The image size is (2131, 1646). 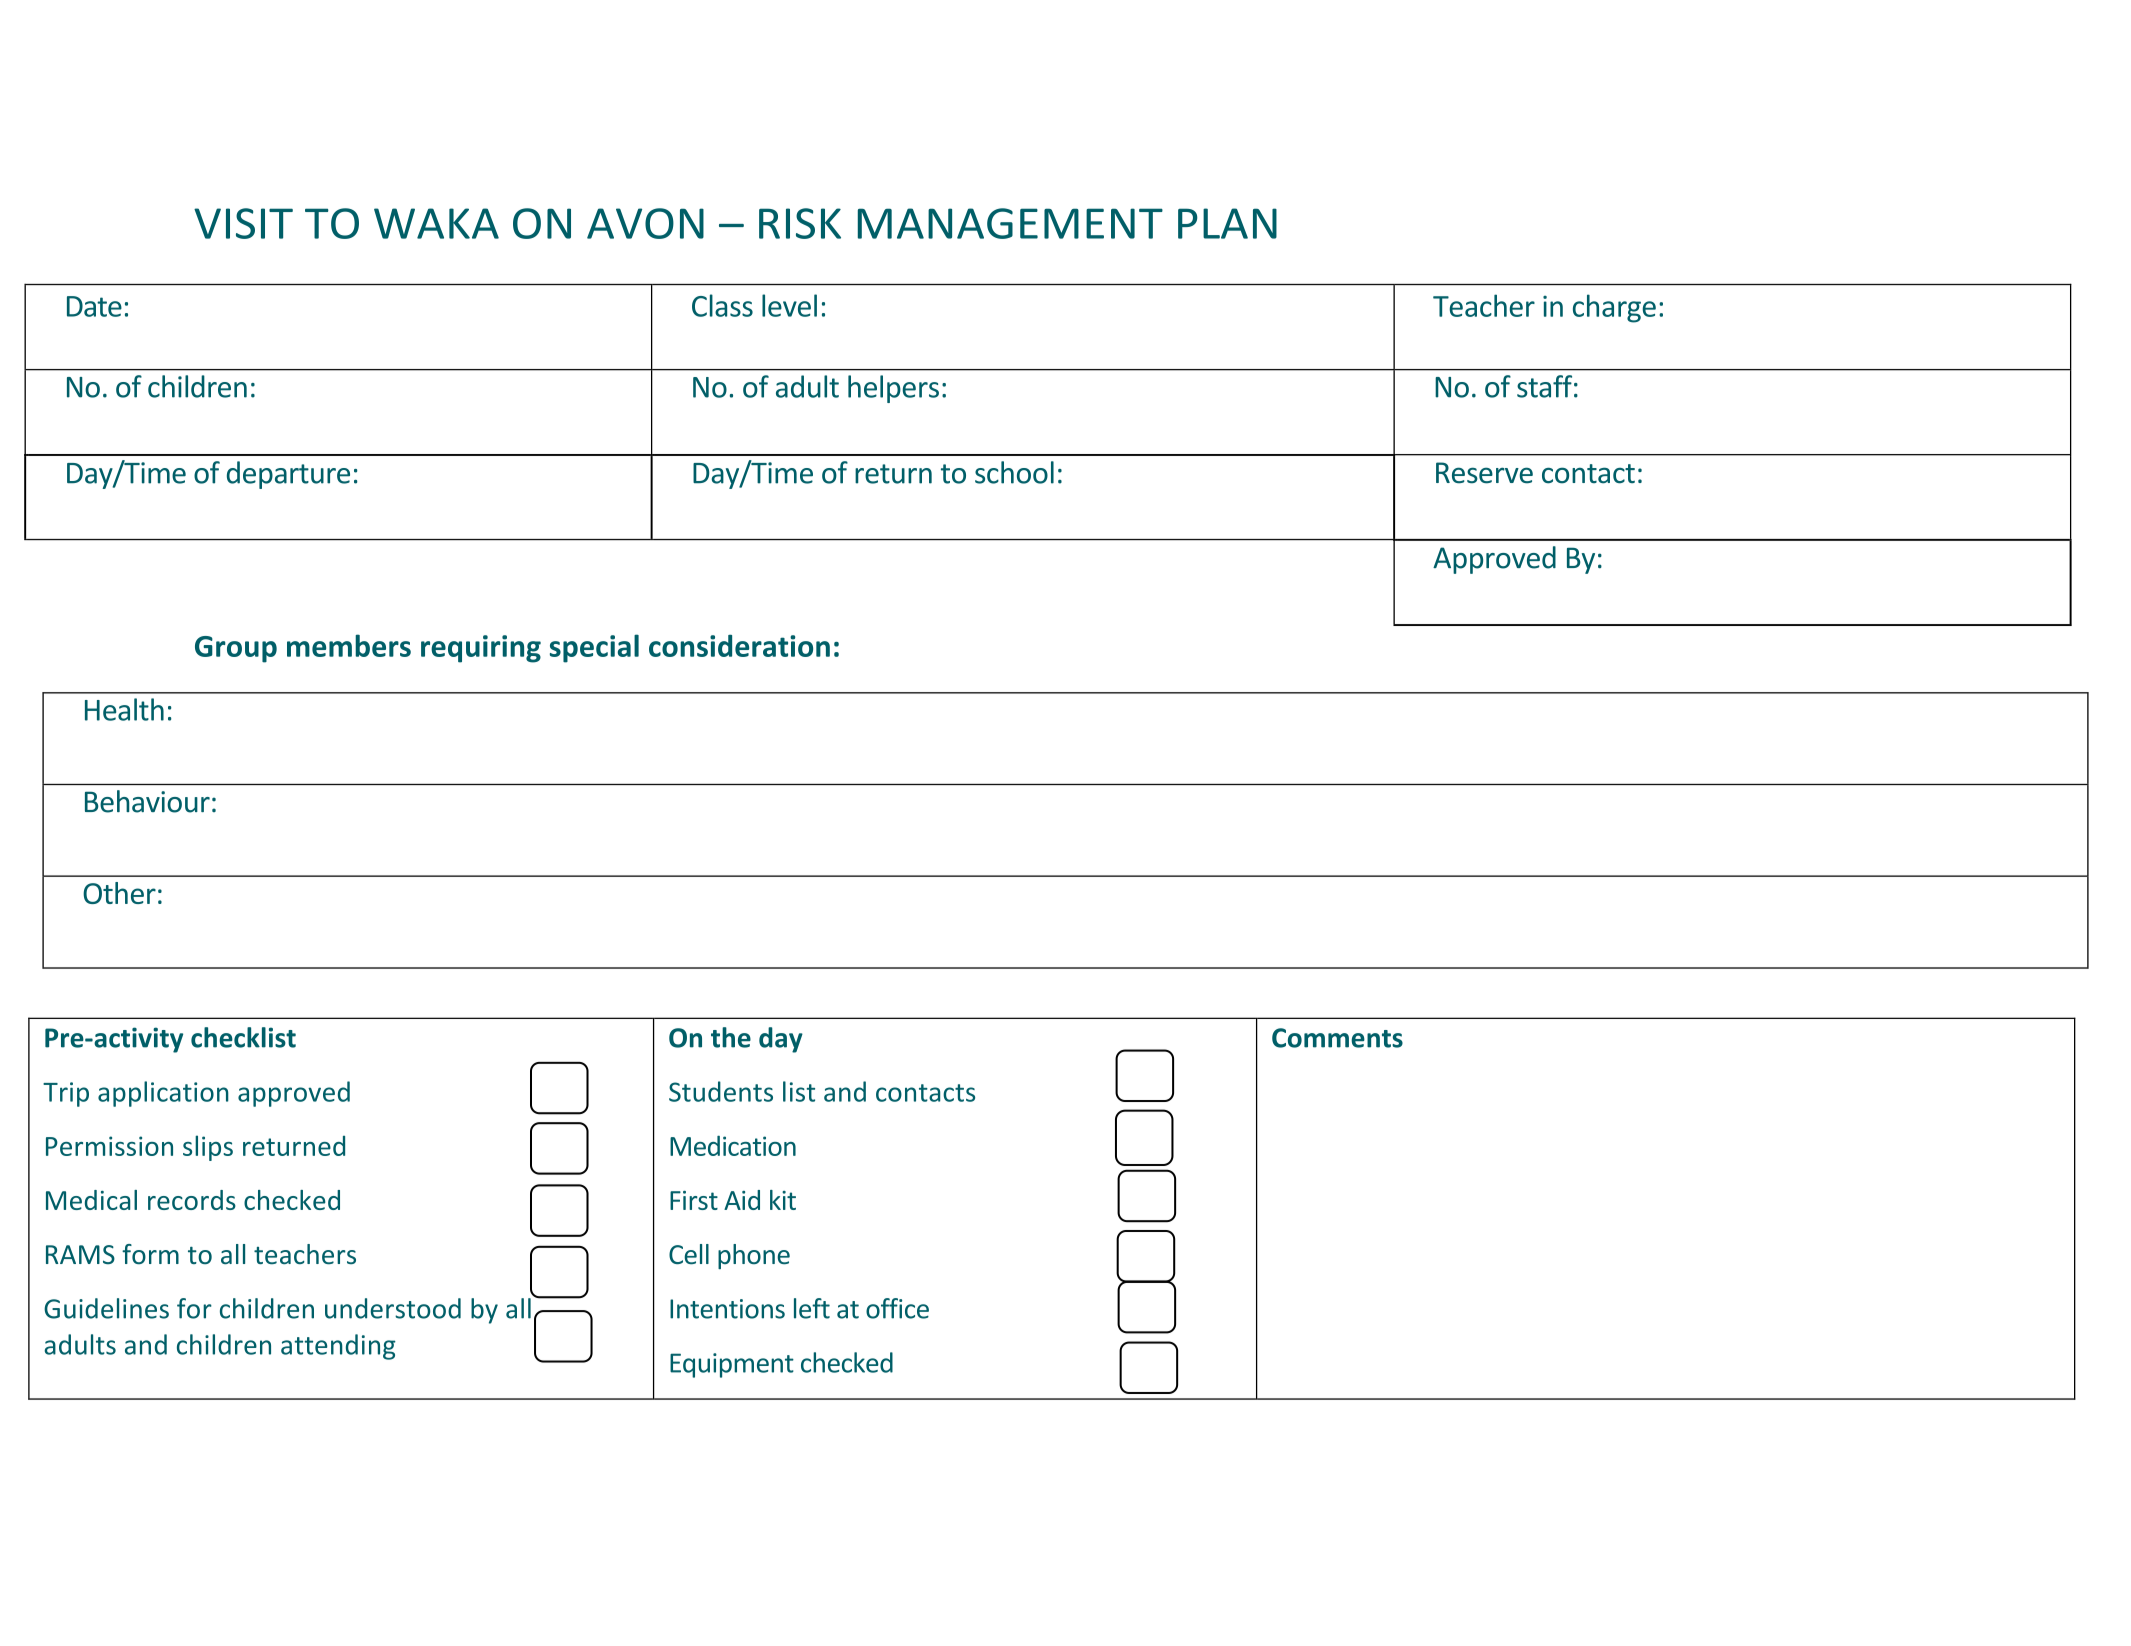 I want to click on PLAN, so click(x=1227, y=223).
